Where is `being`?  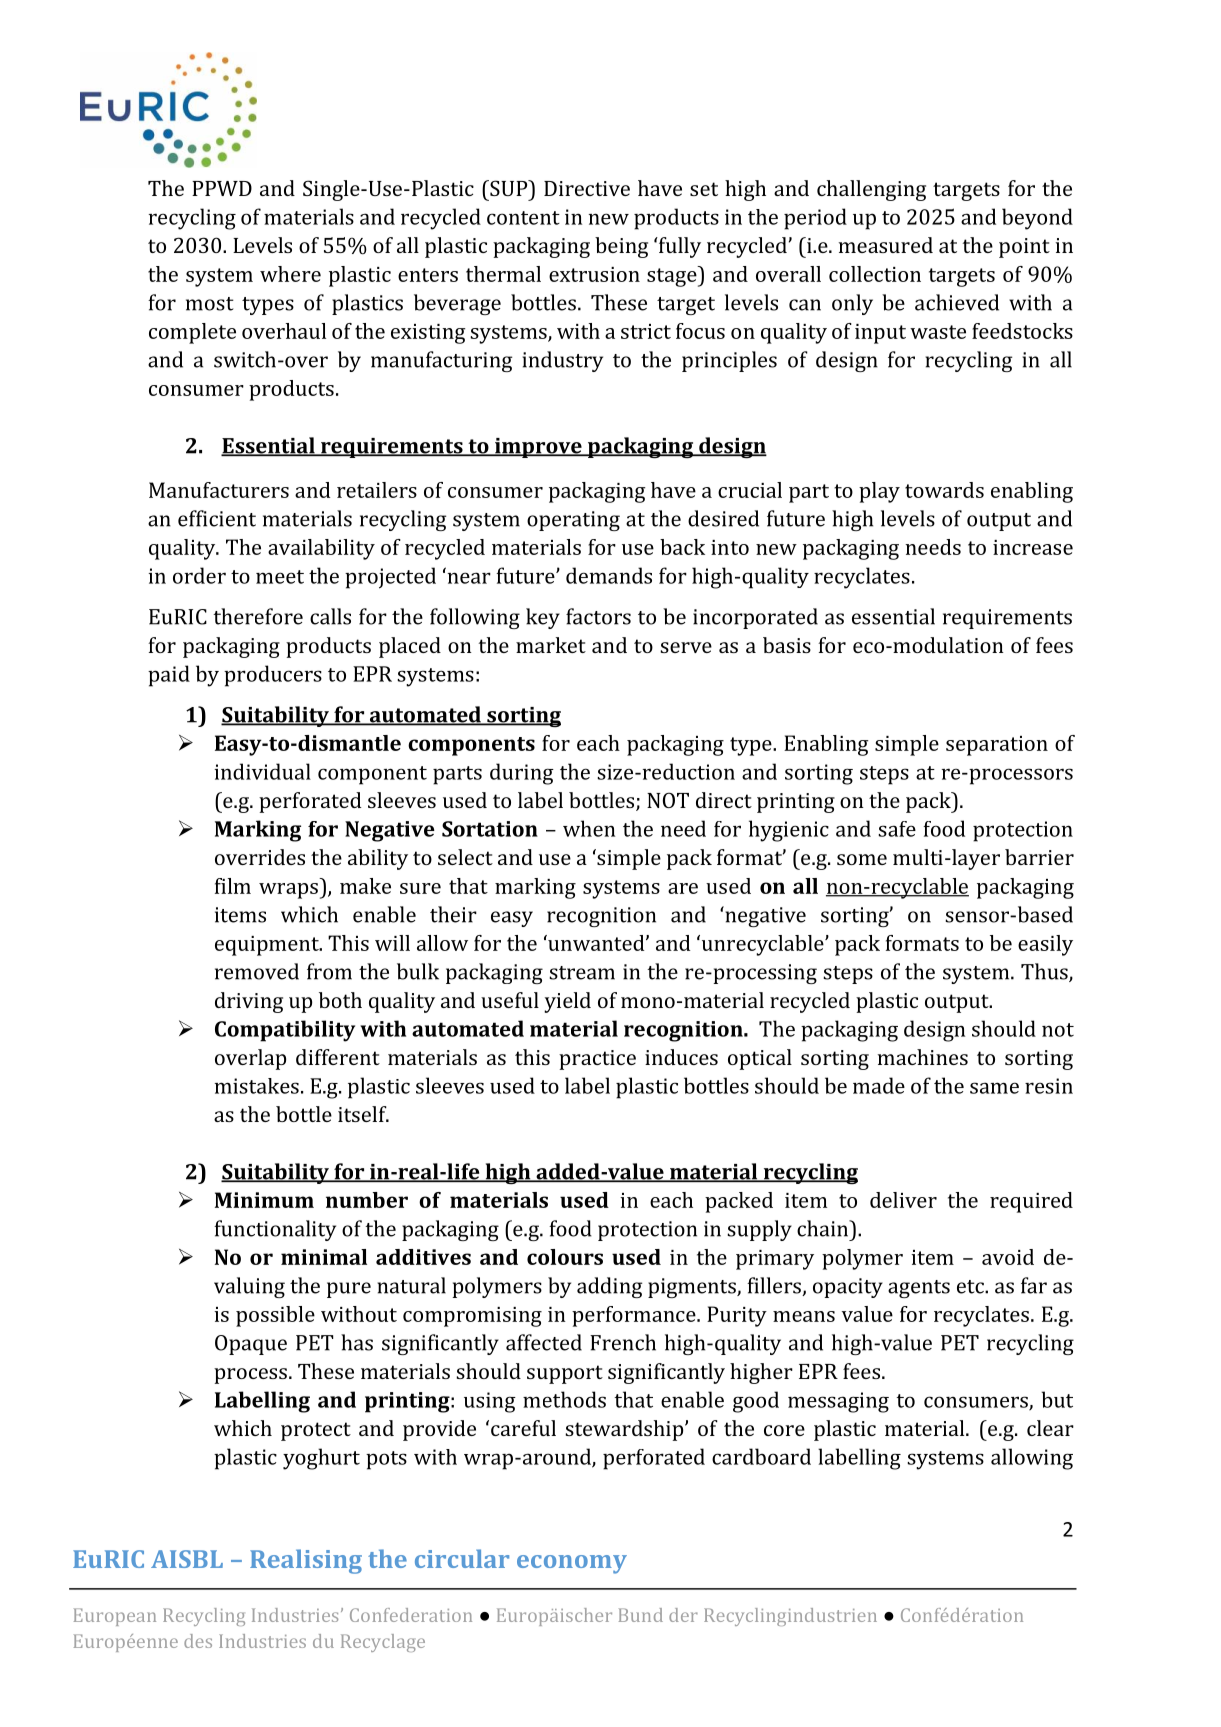
being is located at coordinates (621, 247).
